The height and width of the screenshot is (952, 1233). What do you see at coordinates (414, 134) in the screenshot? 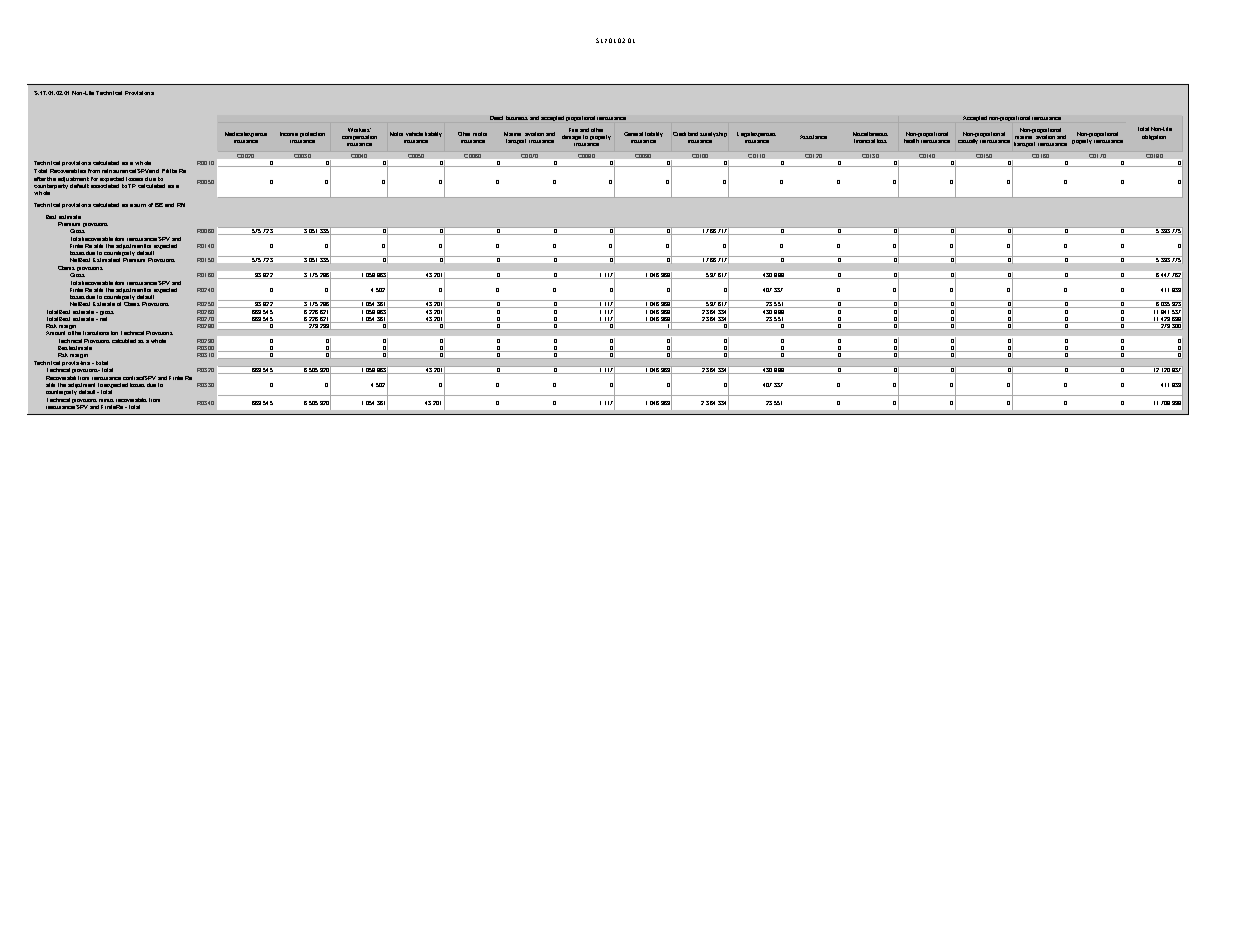
I see `vehicle` at bounding box center [414, 134].
